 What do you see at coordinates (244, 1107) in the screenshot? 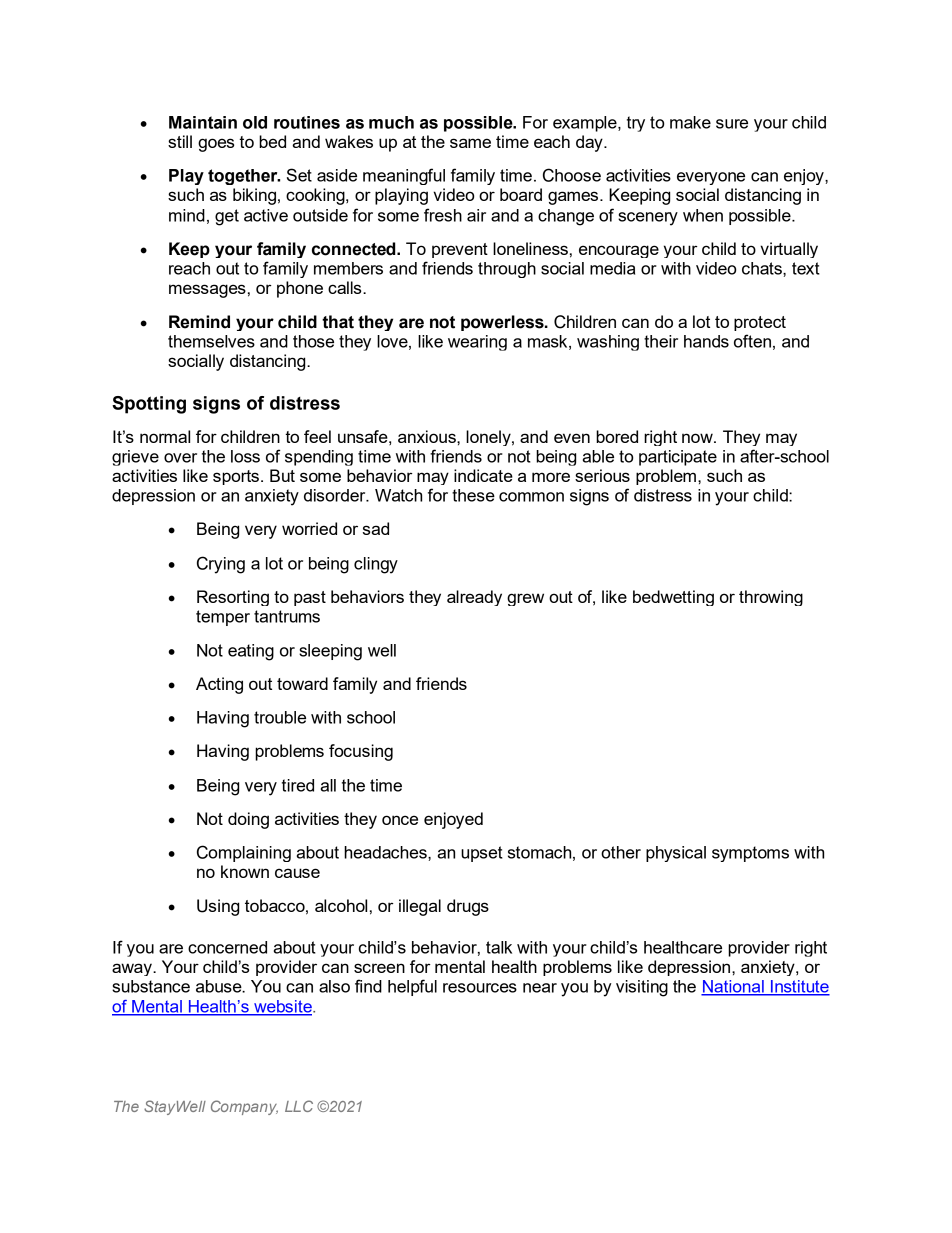
I see `Company` at bounding box center [244, 1107].
